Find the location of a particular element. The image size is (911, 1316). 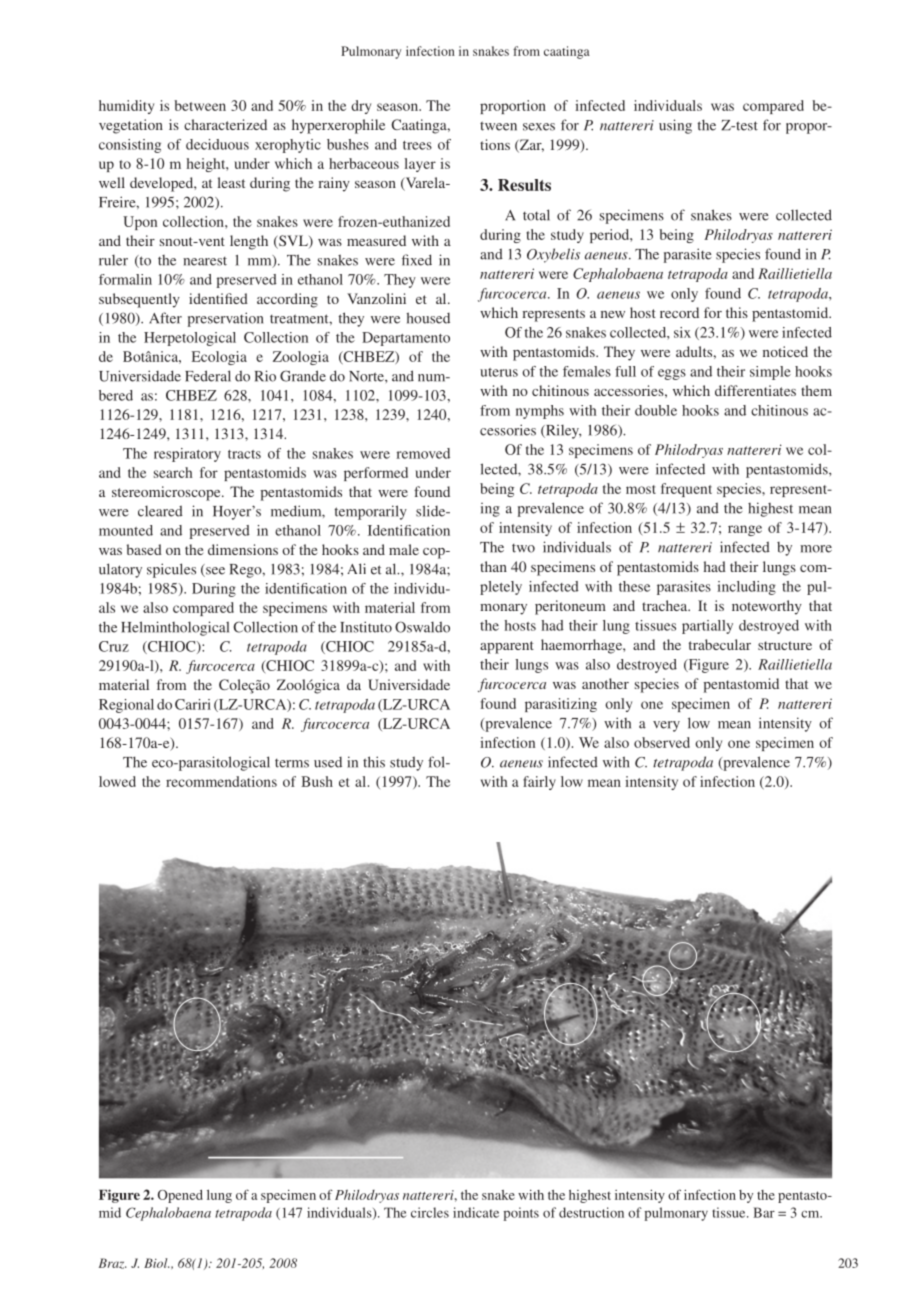

observed is located at coordinates (662, 742).
